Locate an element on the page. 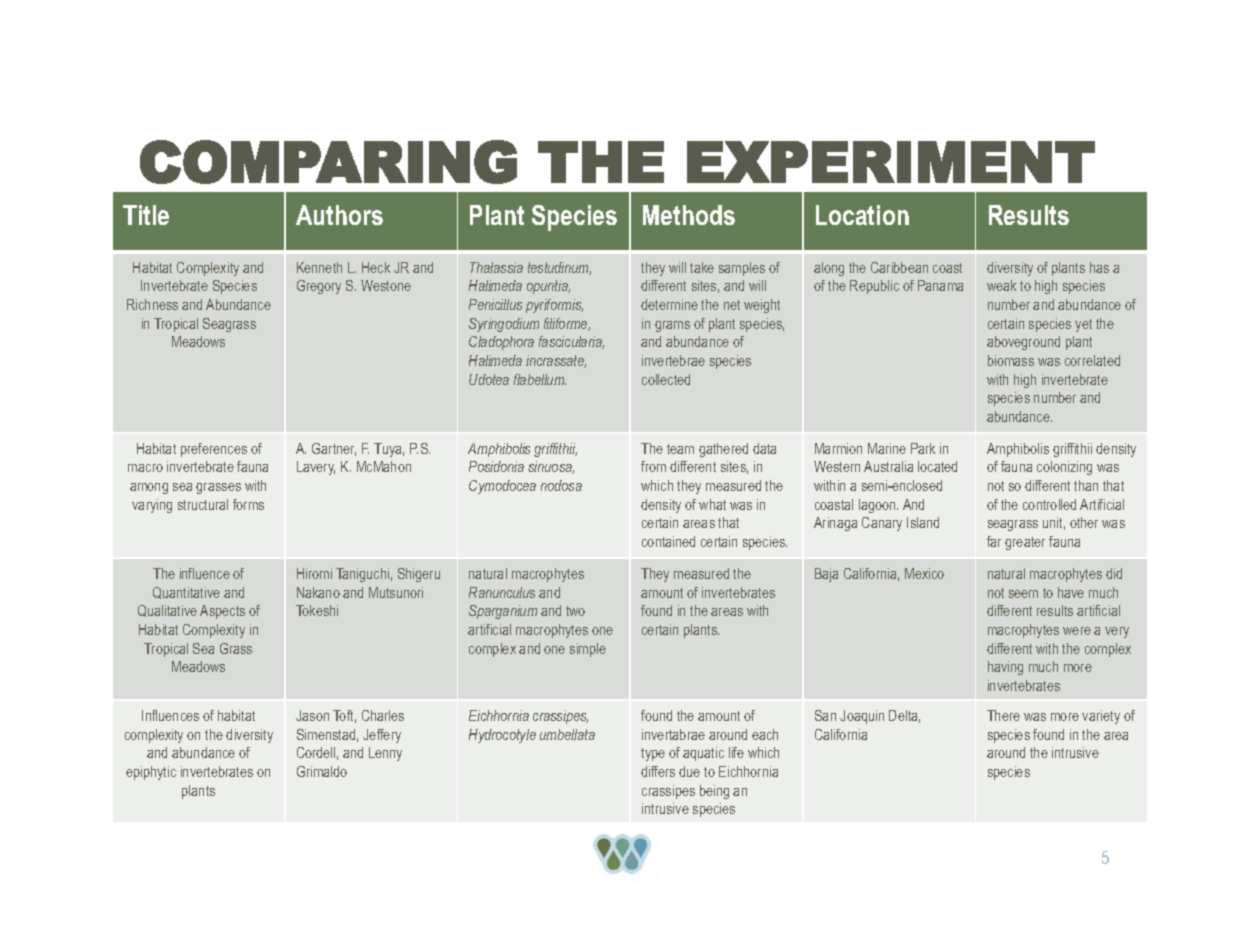  from is located at coordinates (653, 466).
